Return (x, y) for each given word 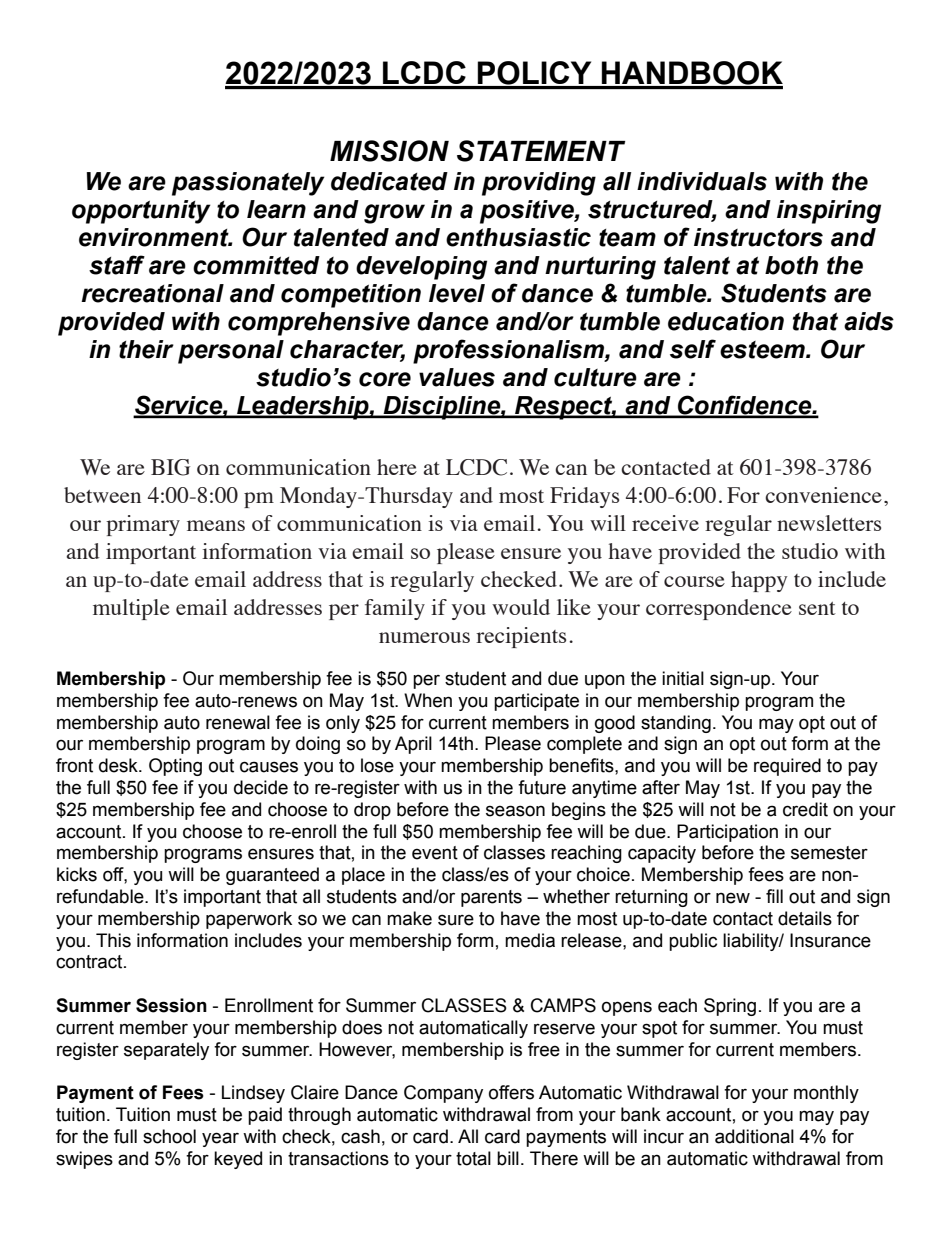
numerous (424, 637)
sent (817, 608)
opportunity (141, 212)
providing (539, 184)
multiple (131, 609)
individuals (702, 181)
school (169, 1136)
